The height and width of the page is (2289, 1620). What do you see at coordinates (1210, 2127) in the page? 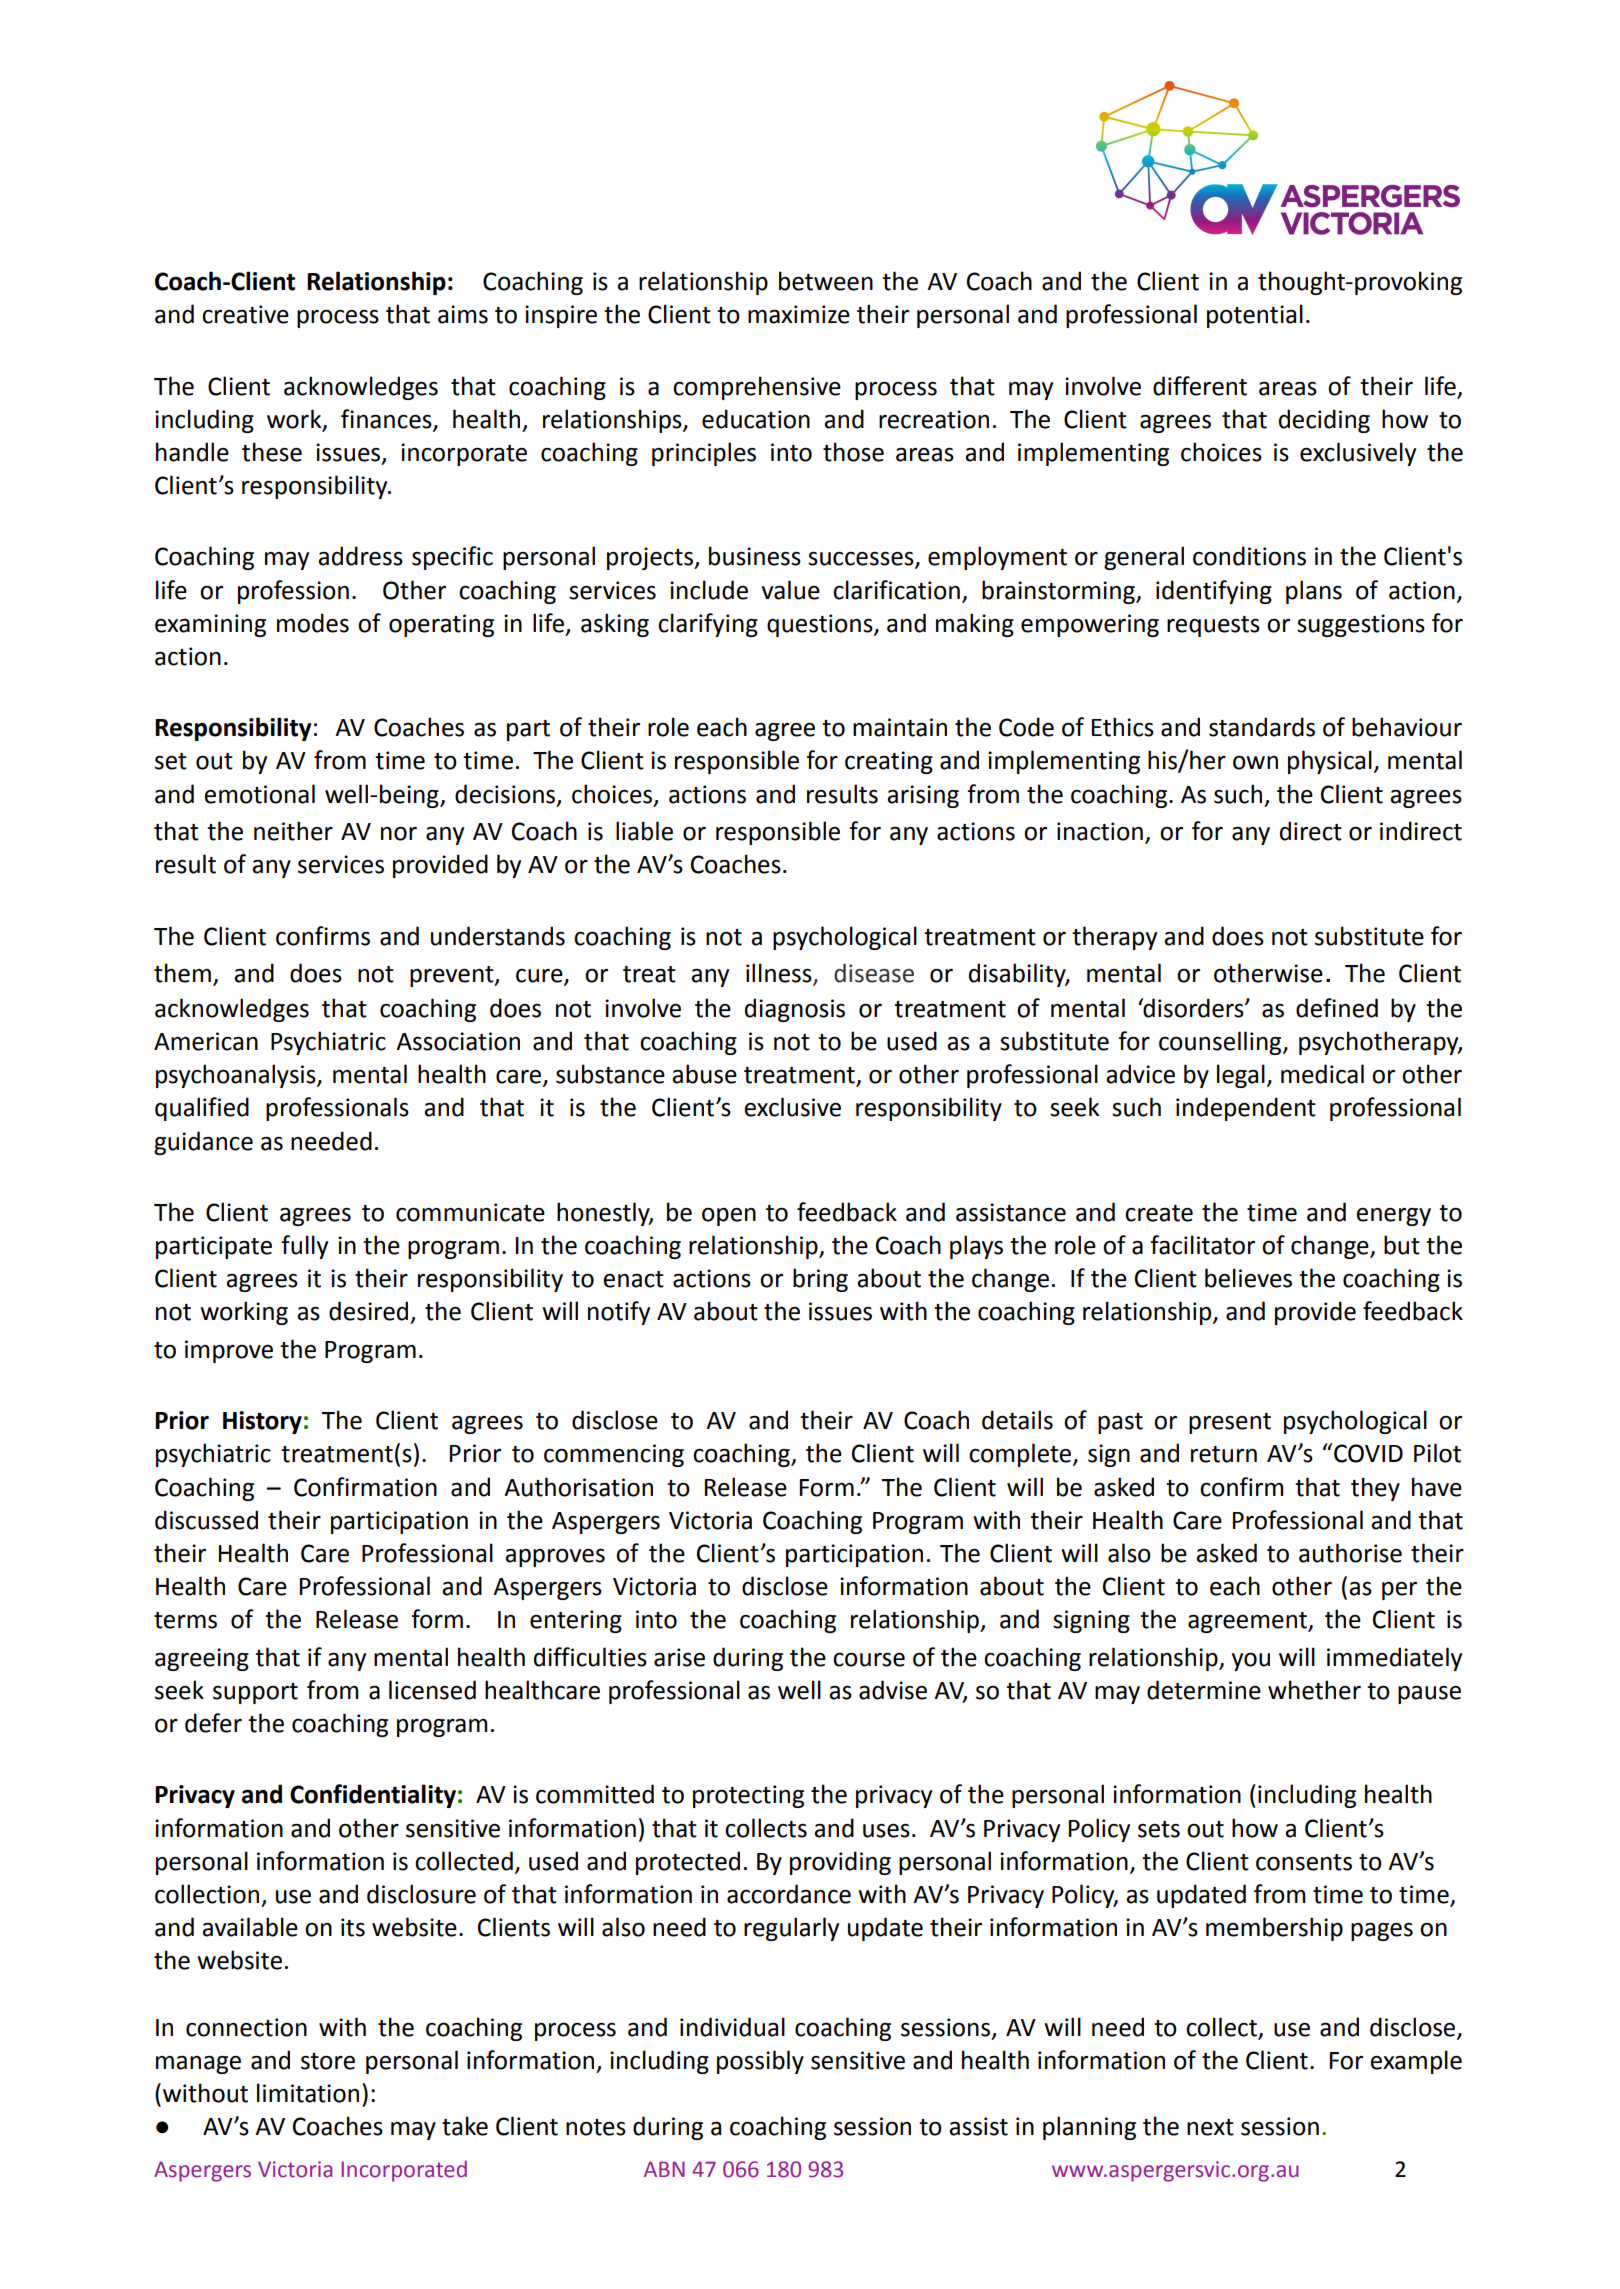
I see `next` at bounding box center [1210, 2127].
